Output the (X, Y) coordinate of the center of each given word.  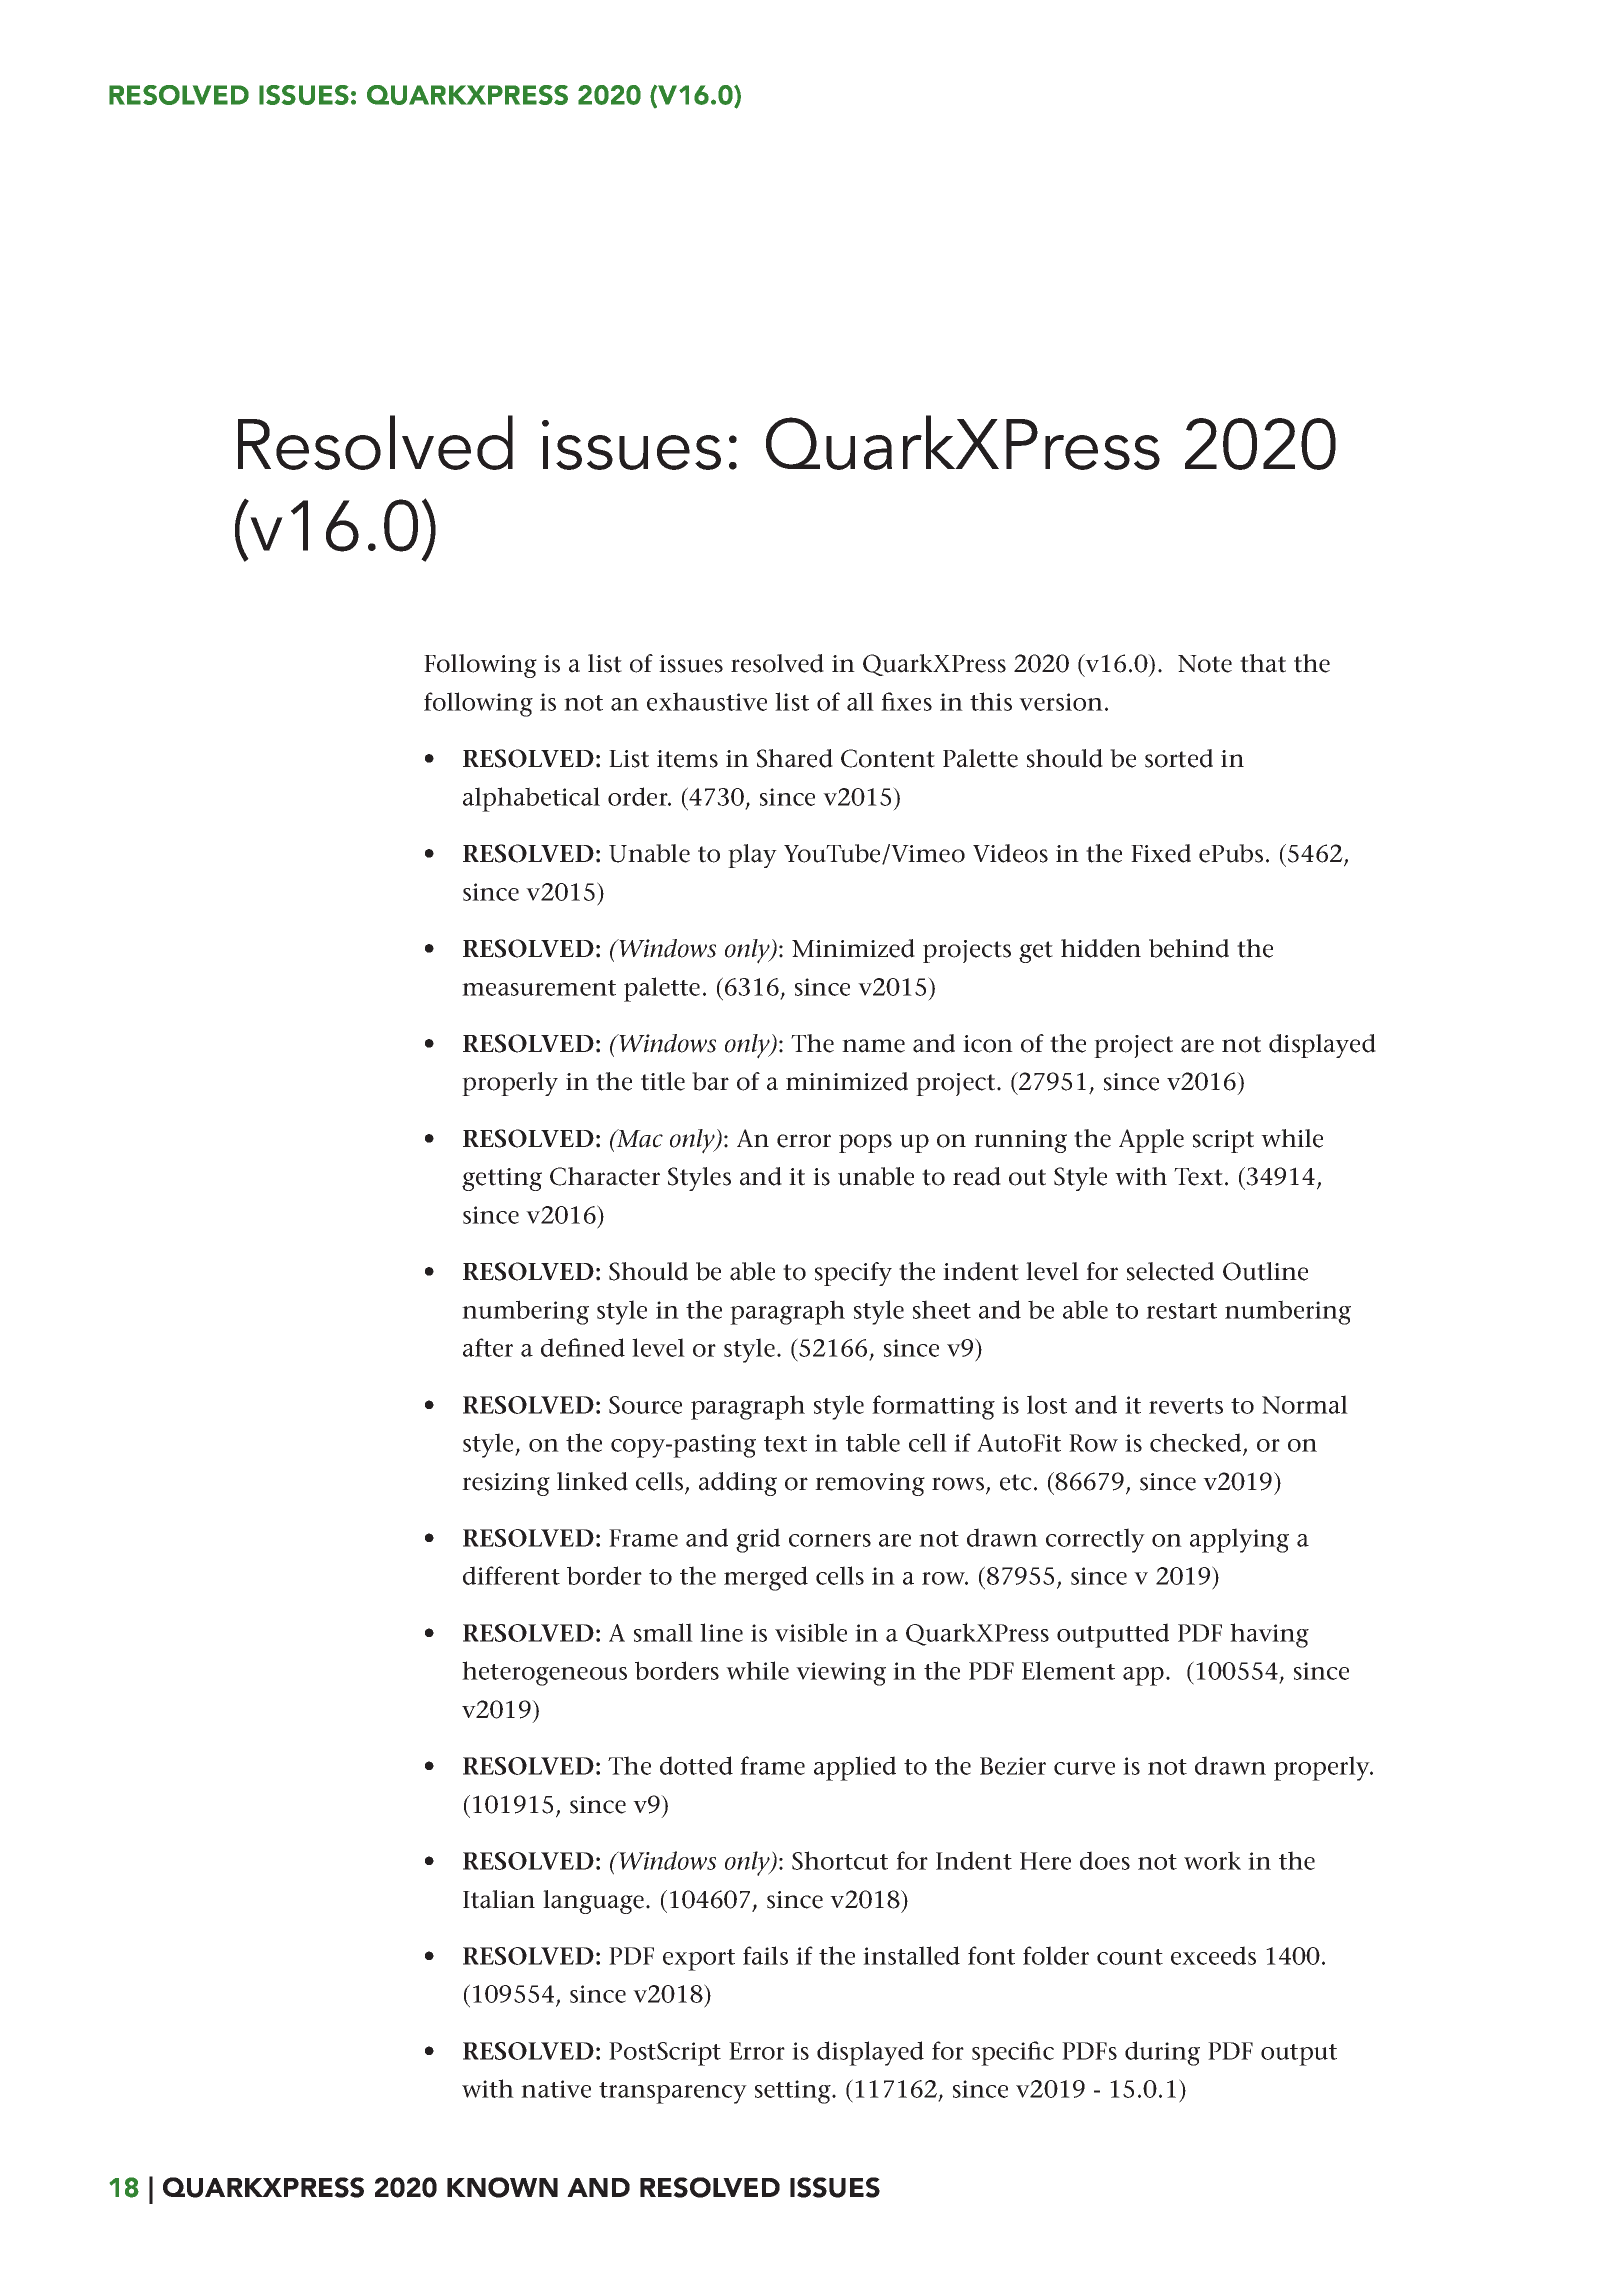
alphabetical (531, 799)
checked (1197, 1444)
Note (1205, 664)
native (556, 2089)
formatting (933, 1407)
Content (888, 758)
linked (592, 1481)
